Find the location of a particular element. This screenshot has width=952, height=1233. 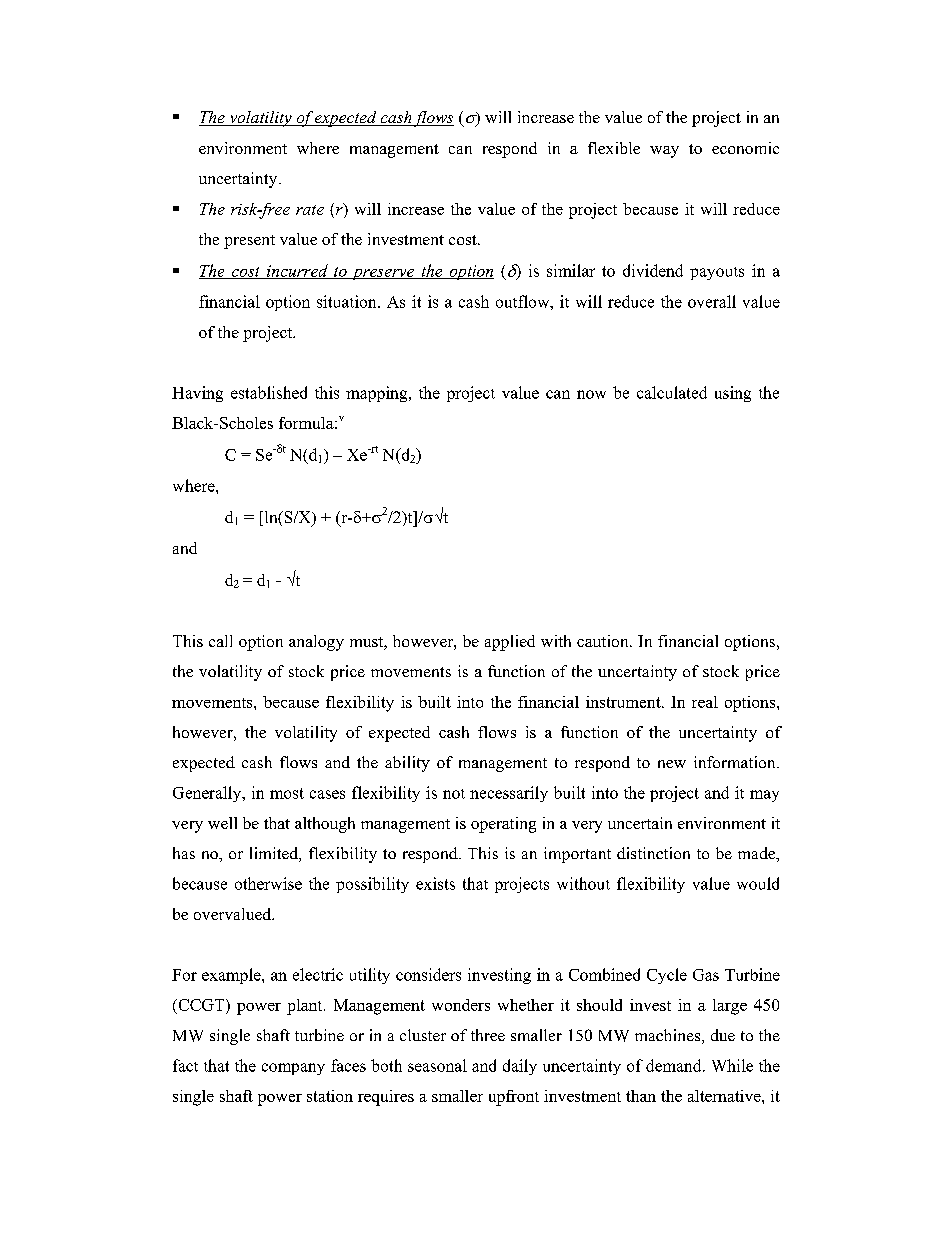

established is located at coordinates (269, 392).
